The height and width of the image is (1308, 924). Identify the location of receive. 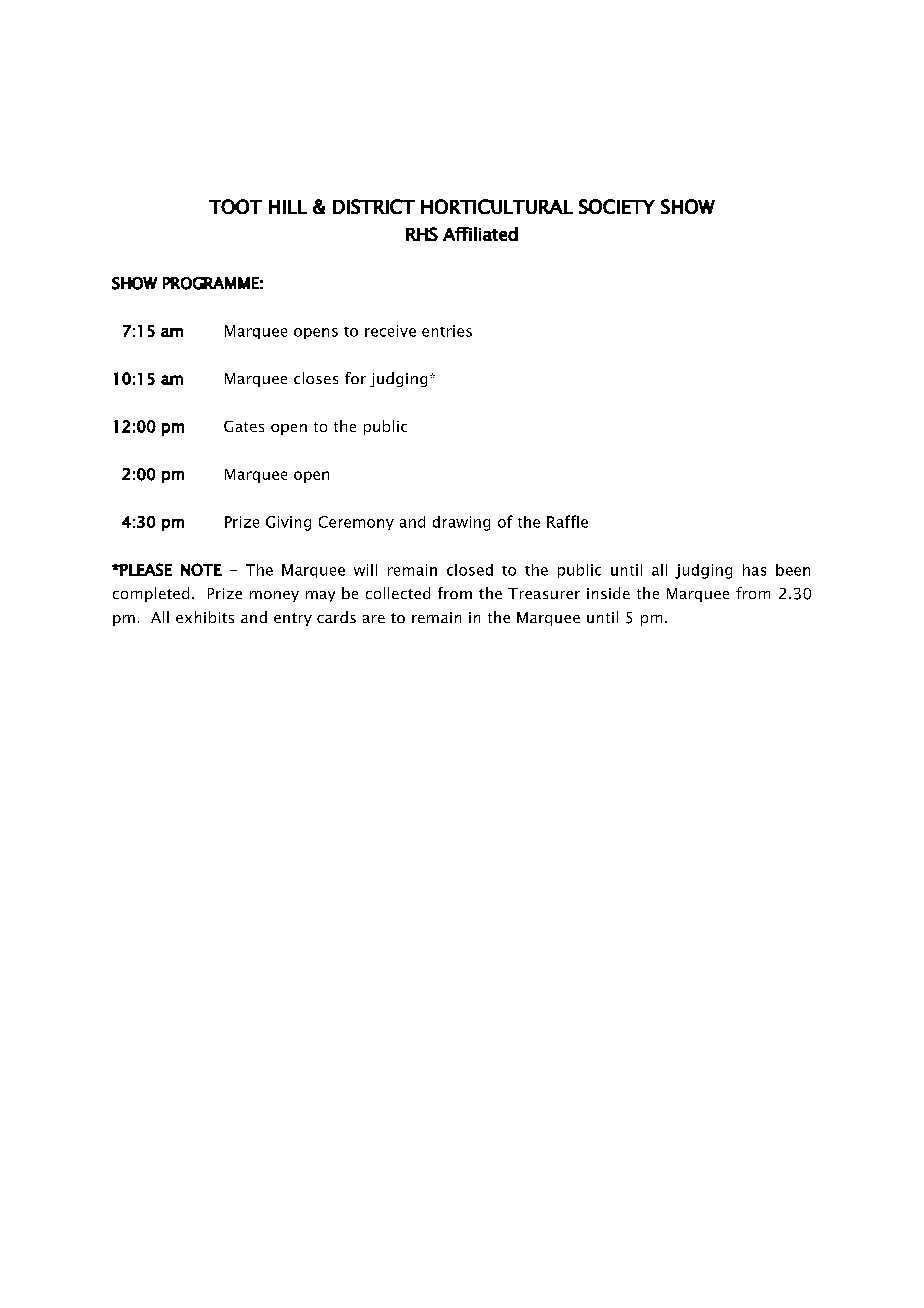
(390, 331).
